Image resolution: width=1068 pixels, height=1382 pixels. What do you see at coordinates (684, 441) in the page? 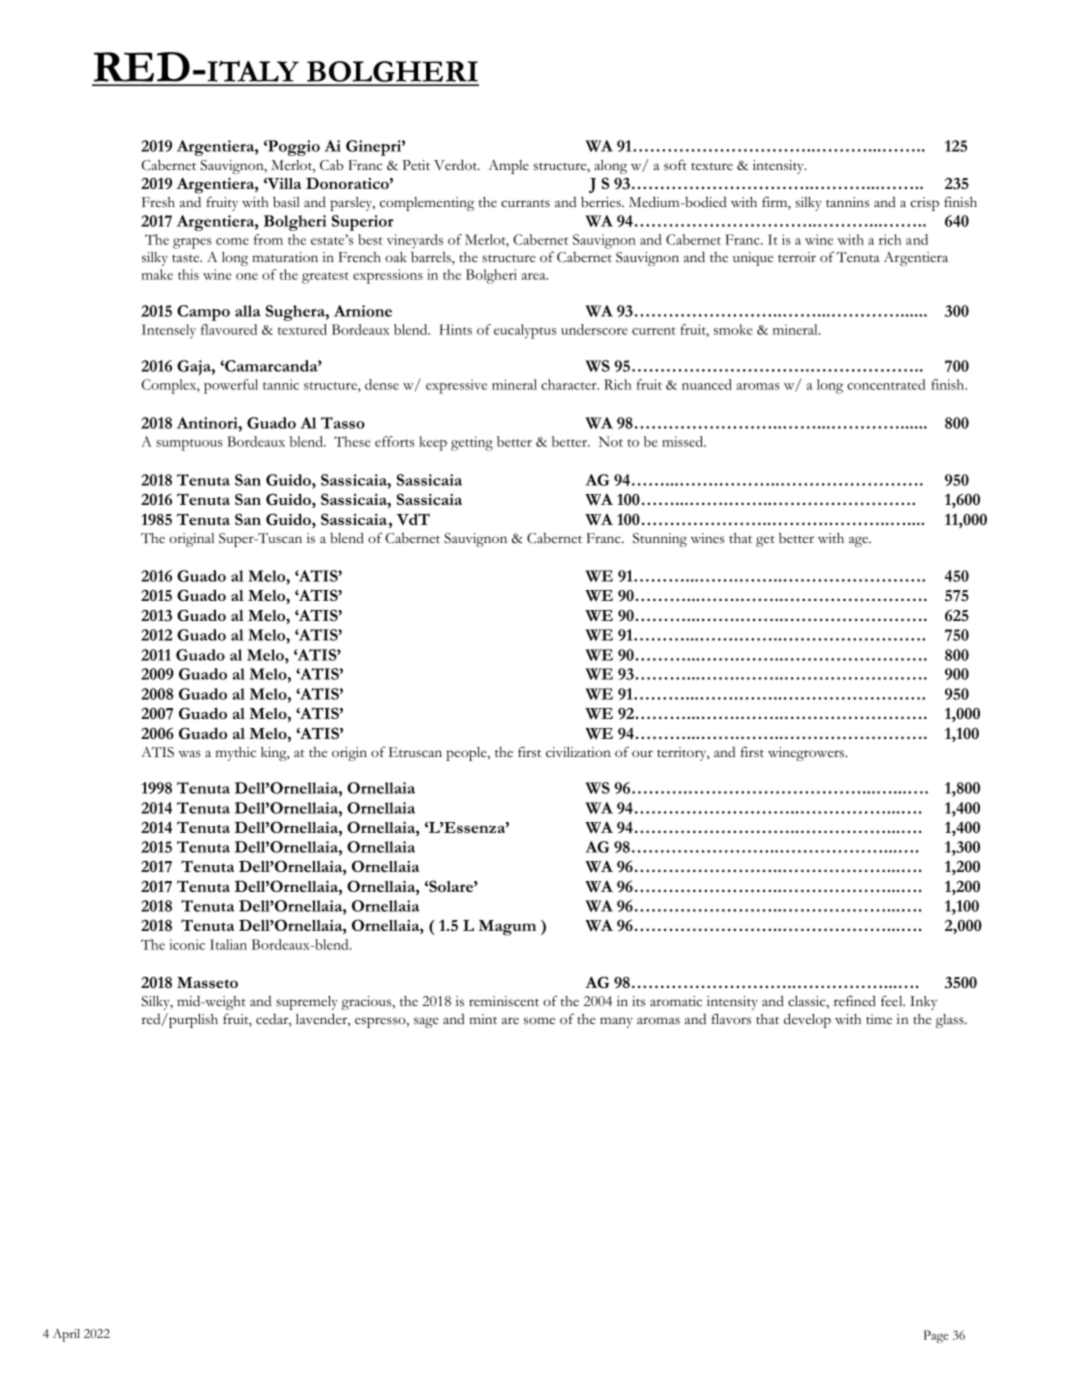
I see `missed` at bounding box center [684, 441].
